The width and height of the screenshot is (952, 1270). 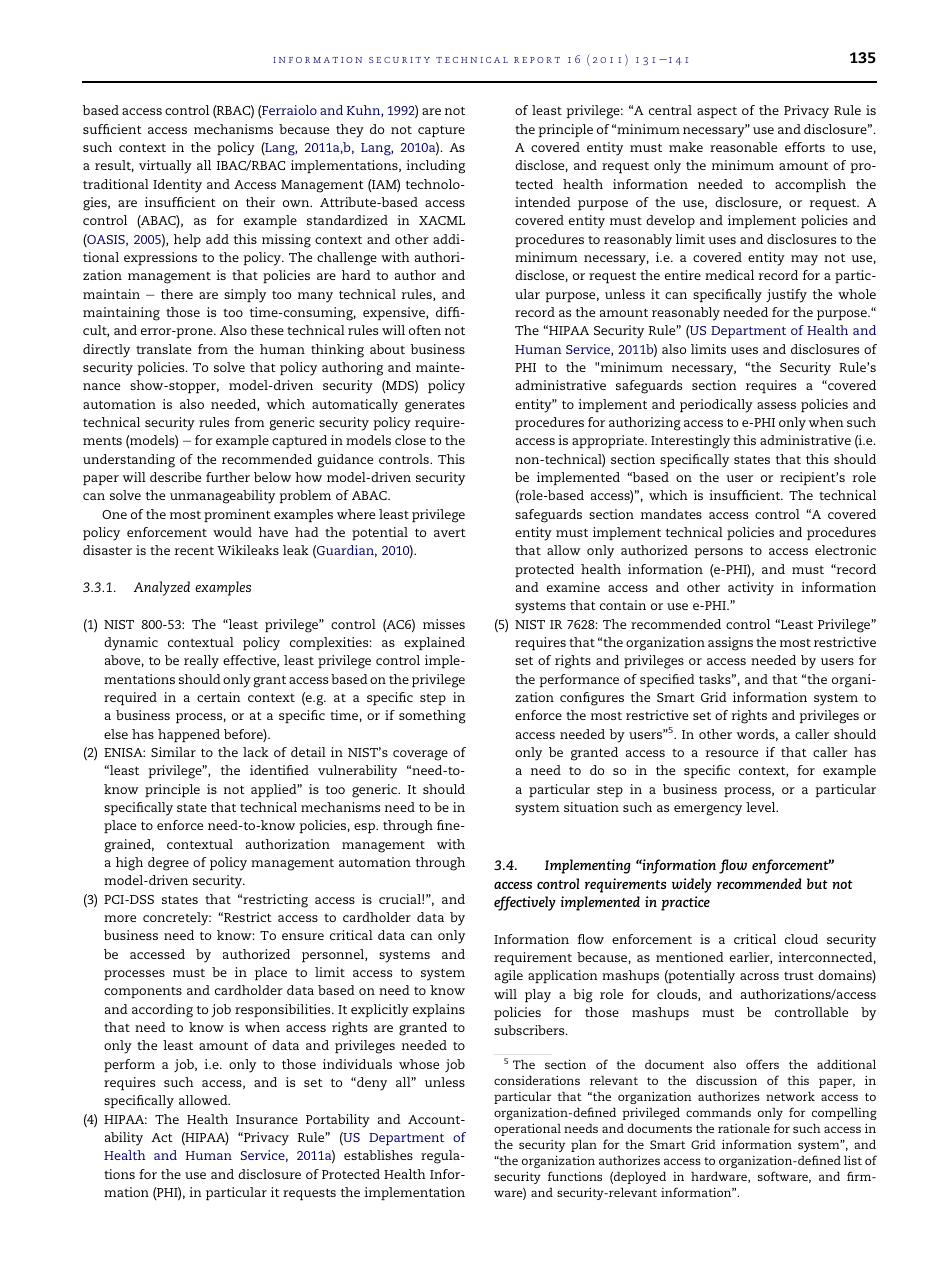 What do you see at coordinates (201, 662) in the screenshot?
I see `really` at bounding box center [201, 662].
